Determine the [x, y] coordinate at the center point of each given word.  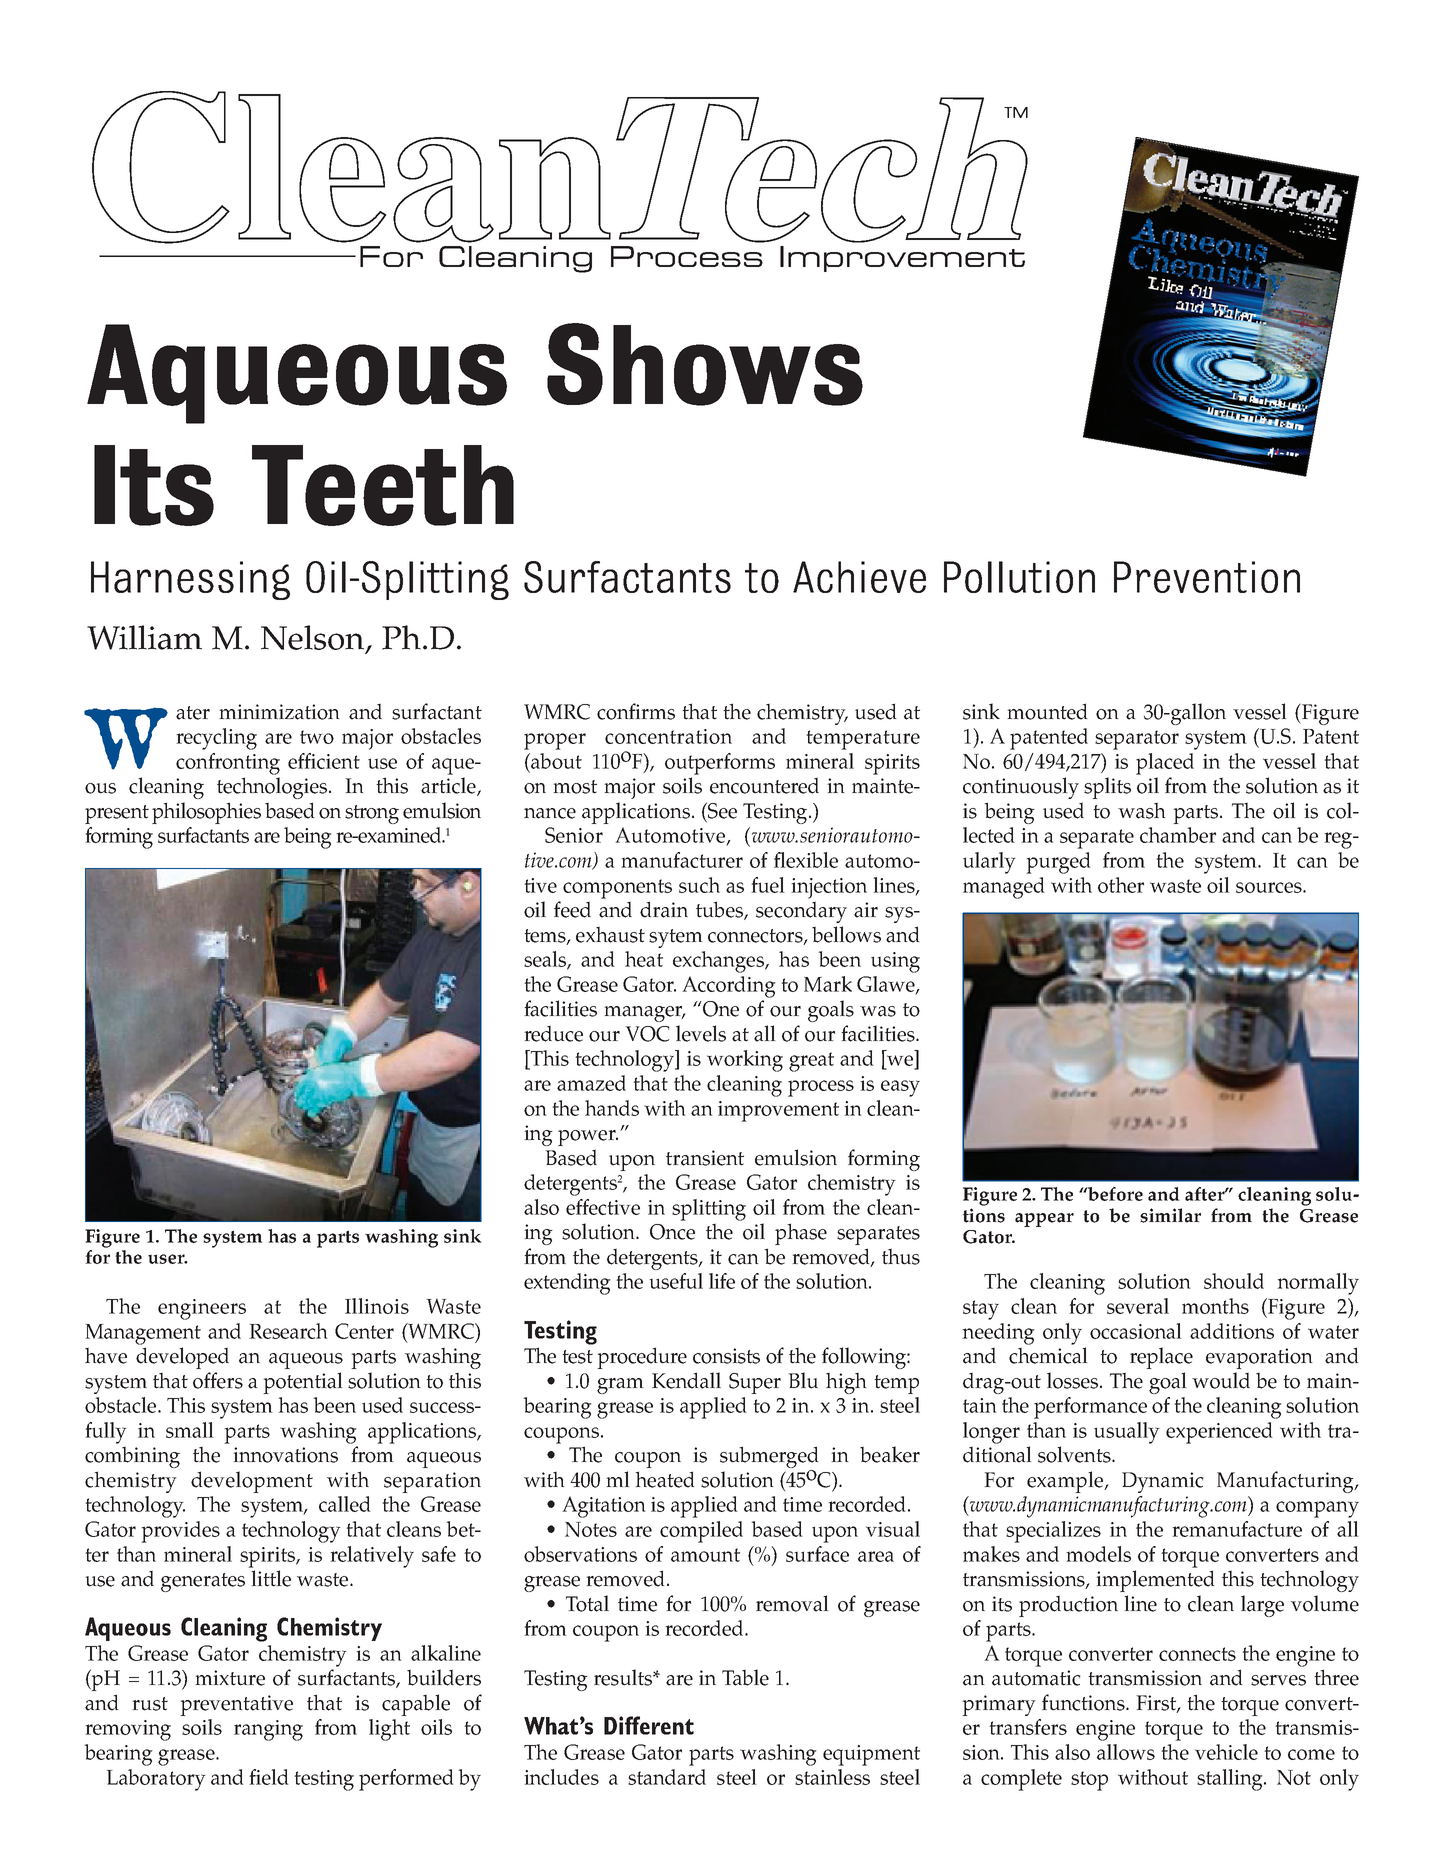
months [1215, 1306]
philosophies [206, 813]
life [722, 1281]
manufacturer [682, 860]
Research [288, 1331]
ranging [268, 1730]
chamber [1178, 835]
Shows [705, 364]
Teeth [383, 485]
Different [649, 1725]
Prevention [1207, 577]
